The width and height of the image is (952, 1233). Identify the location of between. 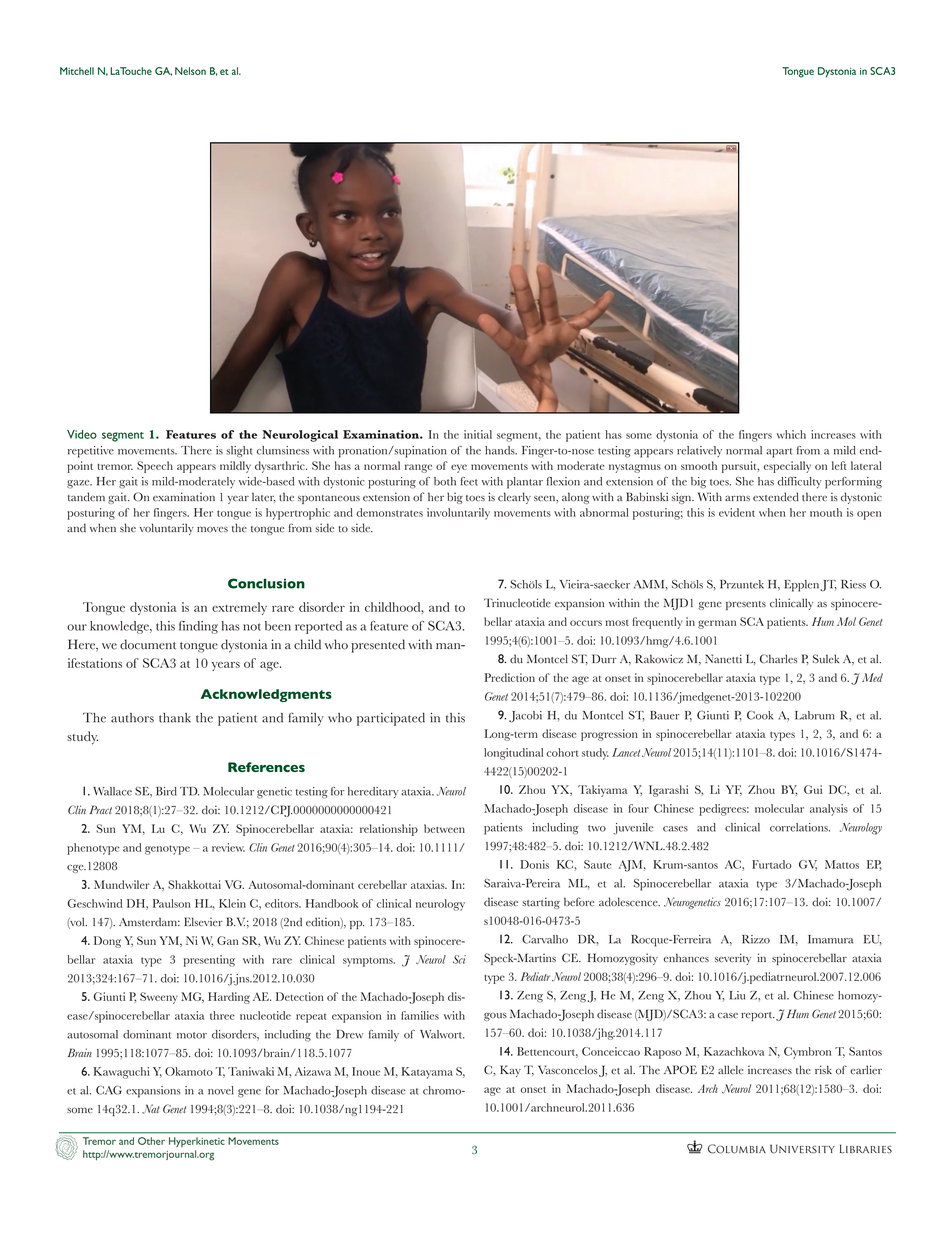
(444, 828).
